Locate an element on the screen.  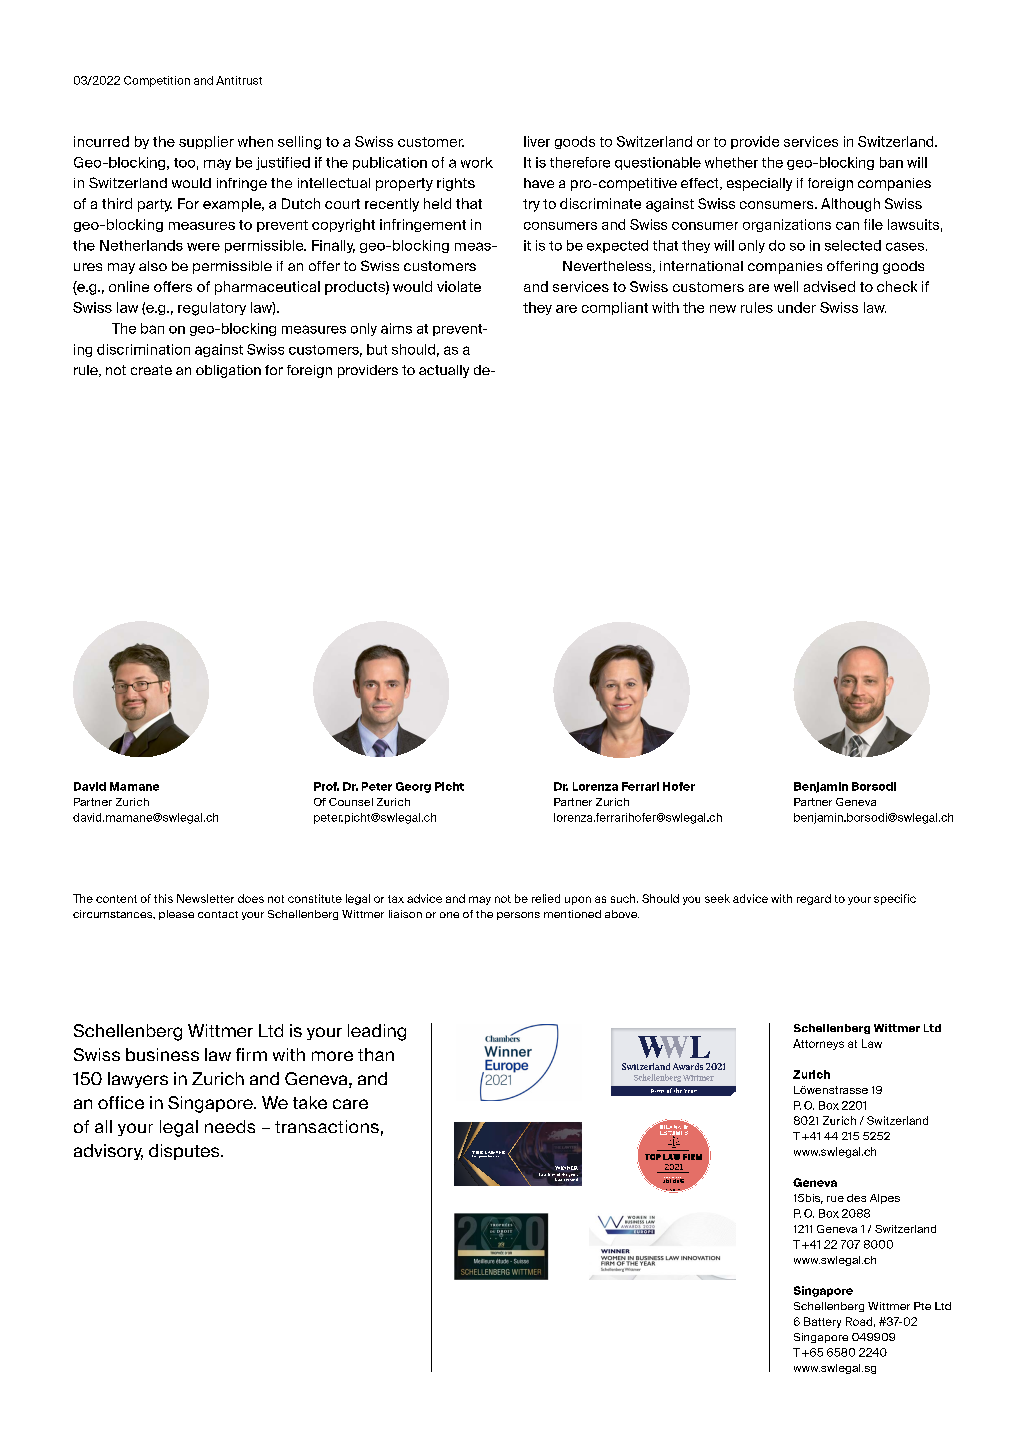
actually is located at coordinates (444, 371).
